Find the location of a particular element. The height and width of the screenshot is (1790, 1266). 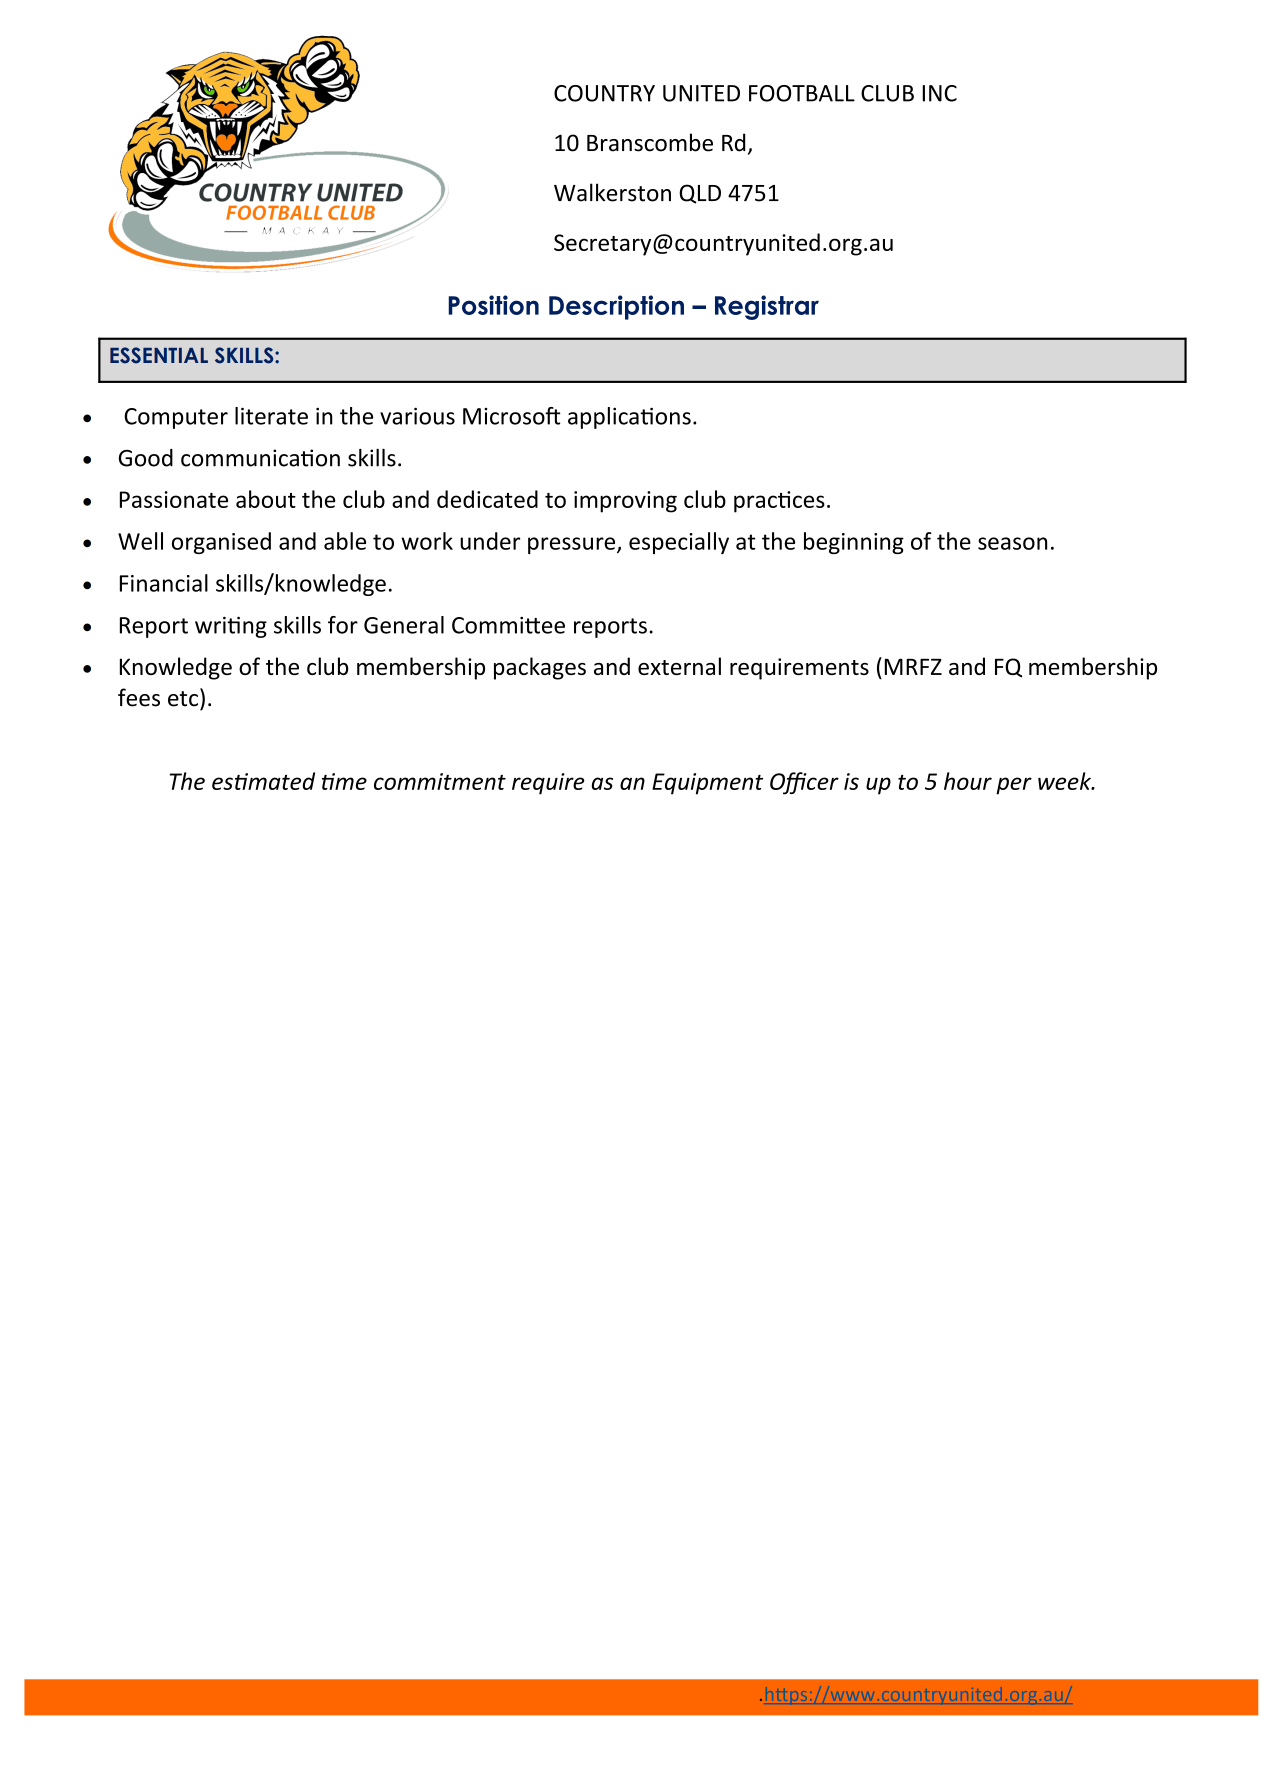

season is located at coordinates (1012, 543).
